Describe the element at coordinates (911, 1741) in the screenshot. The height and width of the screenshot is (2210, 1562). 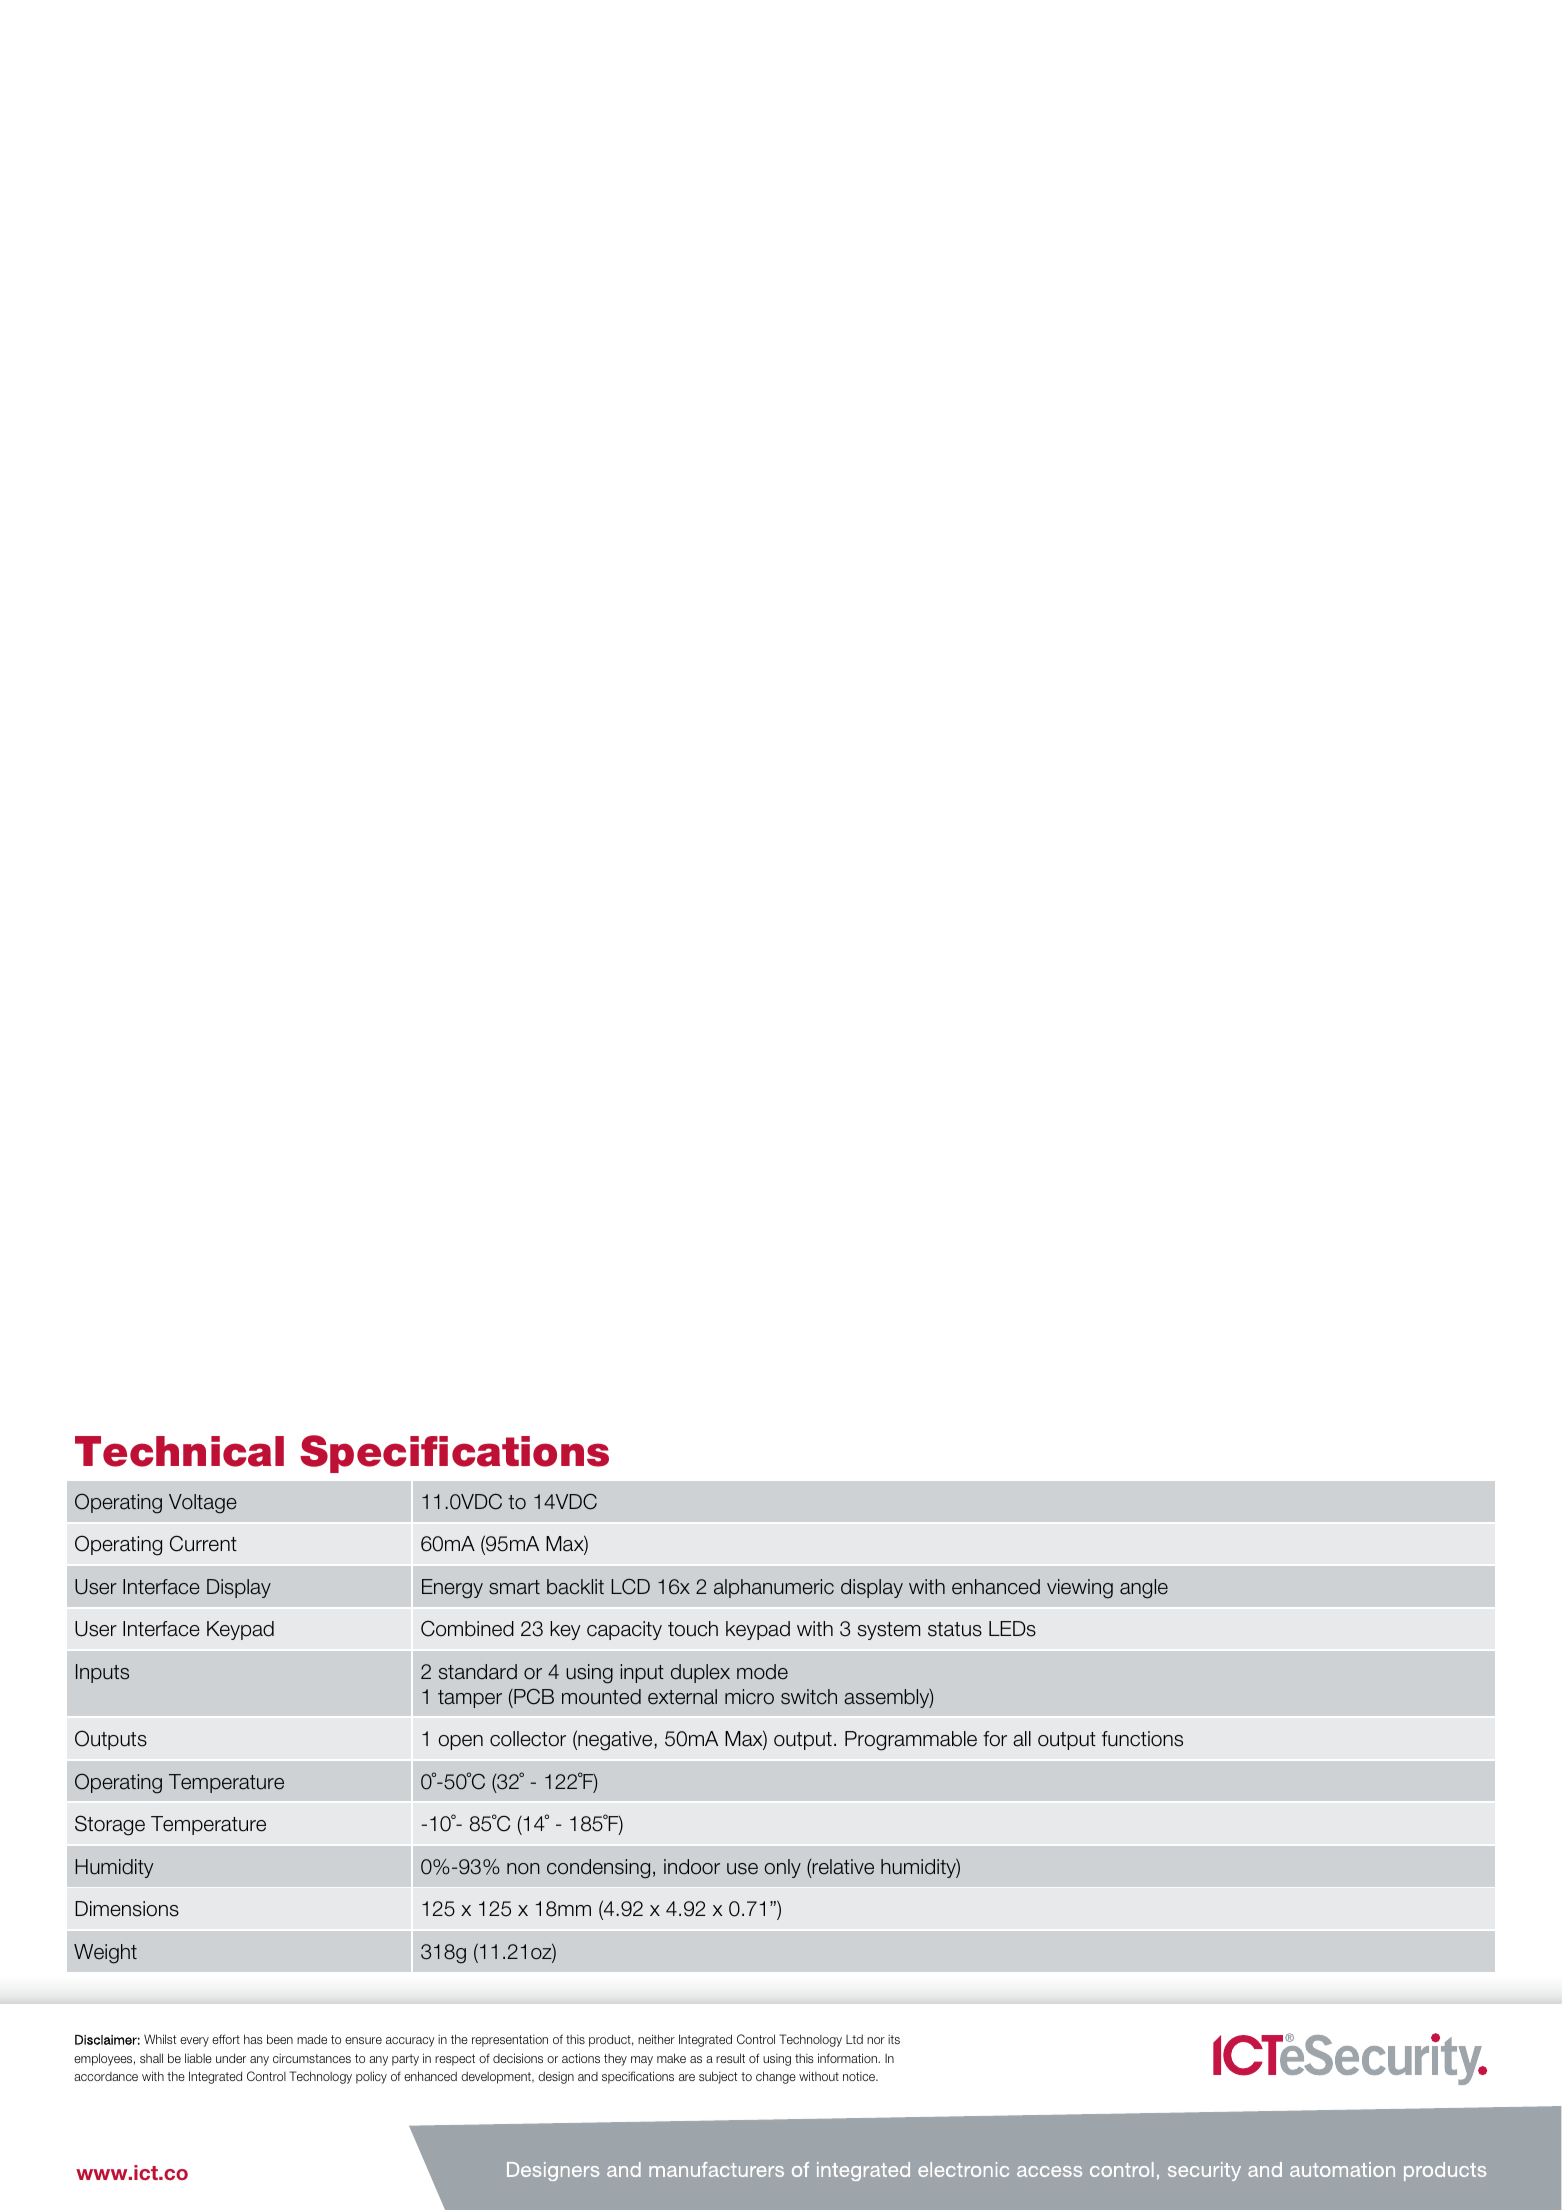
I see `Programmable` at that location.
